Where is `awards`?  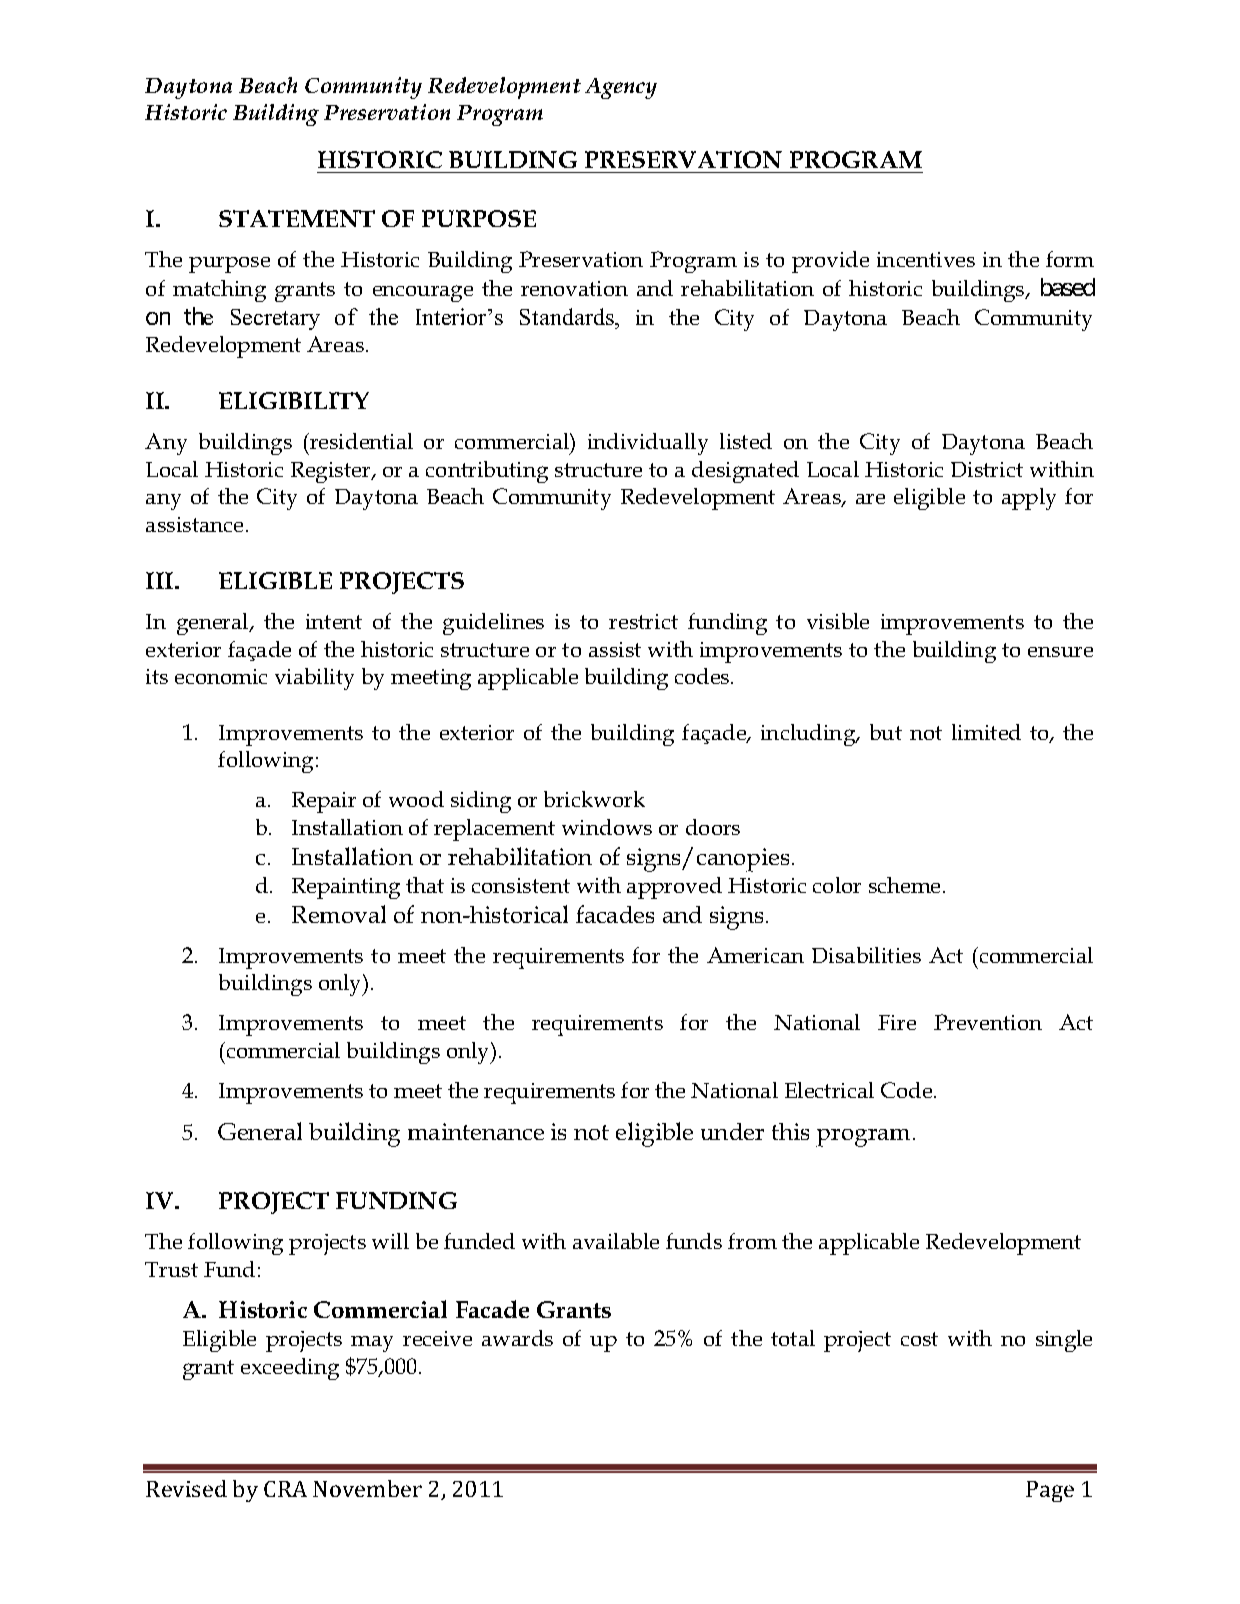 awards is located at coordinates (517, 1338).
